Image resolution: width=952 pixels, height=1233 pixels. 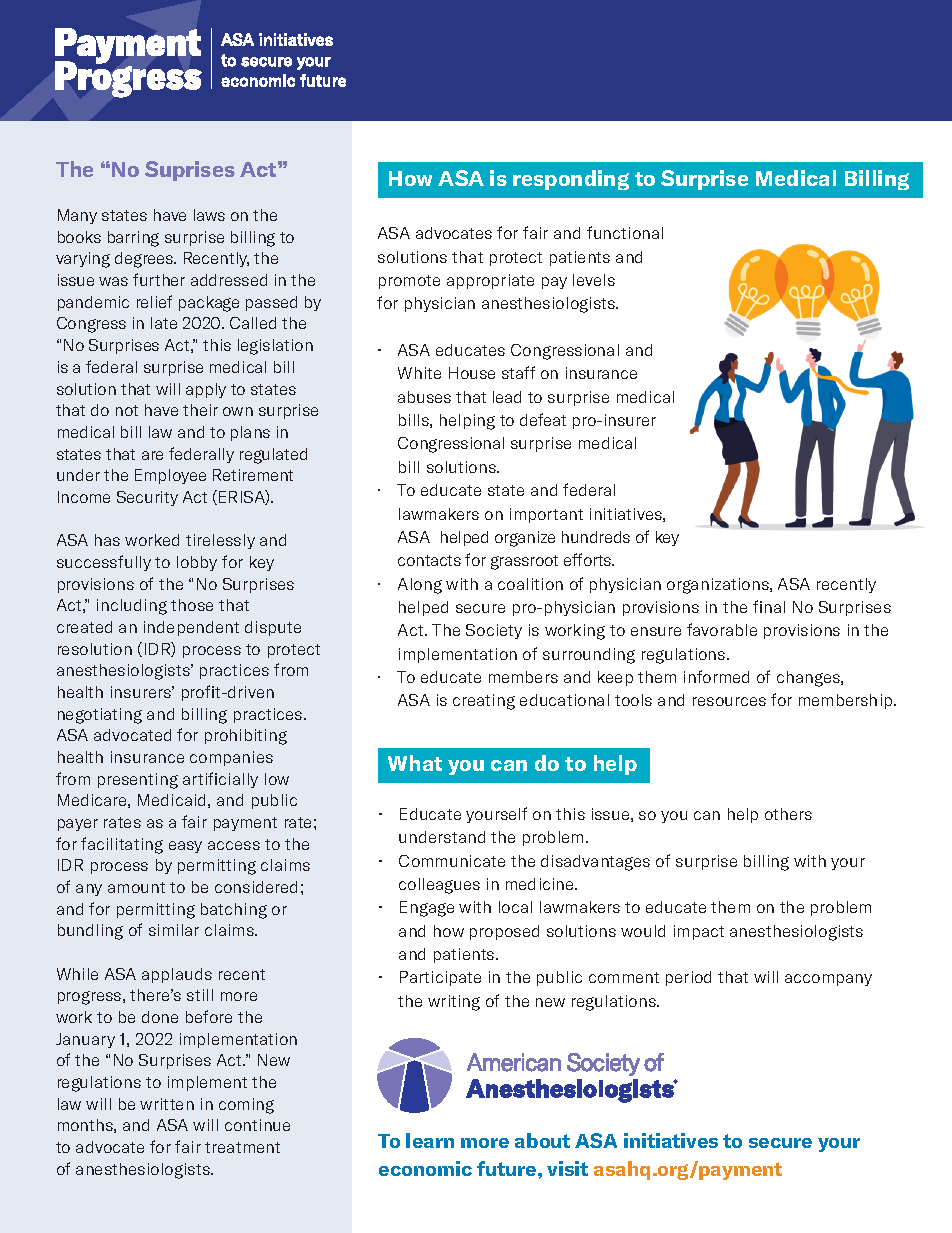 I want to click on creating, so click(x=484, y=702).
